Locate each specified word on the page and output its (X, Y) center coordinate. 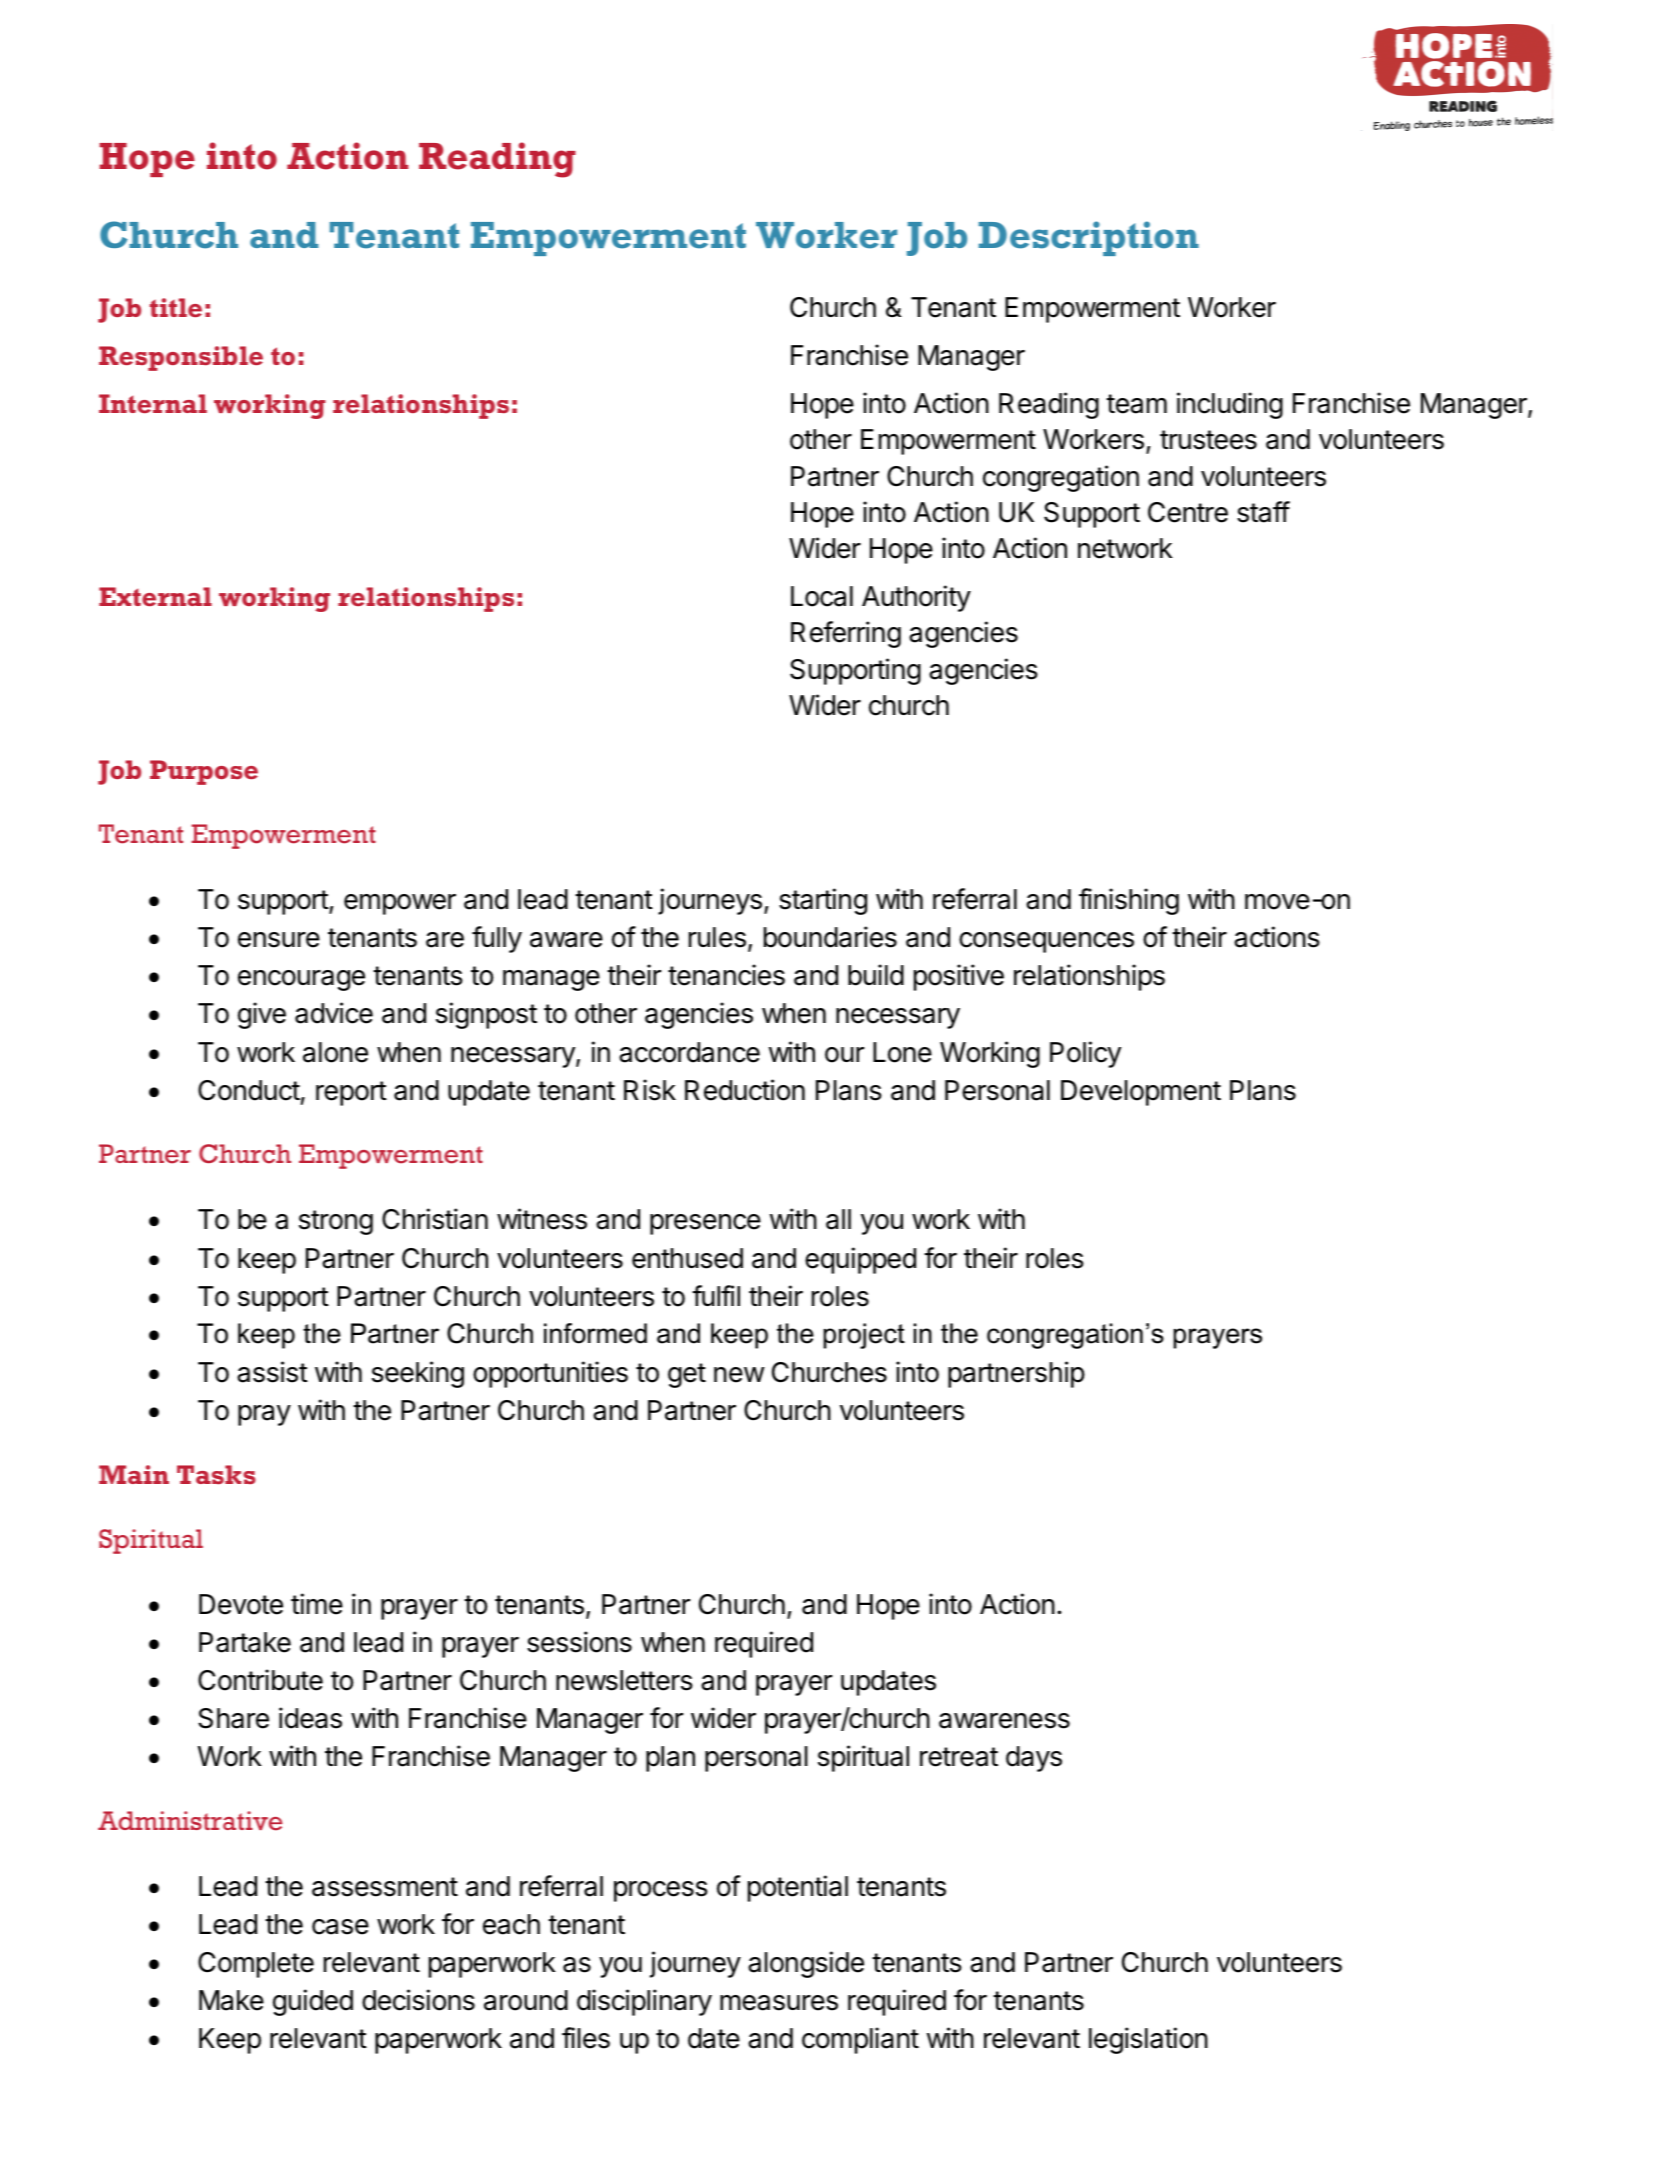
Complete (256, 1965)
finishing (1129, 901)
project (864, 1336)
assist (272, 1372)
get (687, 1375)
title (176, 307)
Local (822, 596)
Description (1089, 238)
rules (717, 937)
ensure (279, 940)
